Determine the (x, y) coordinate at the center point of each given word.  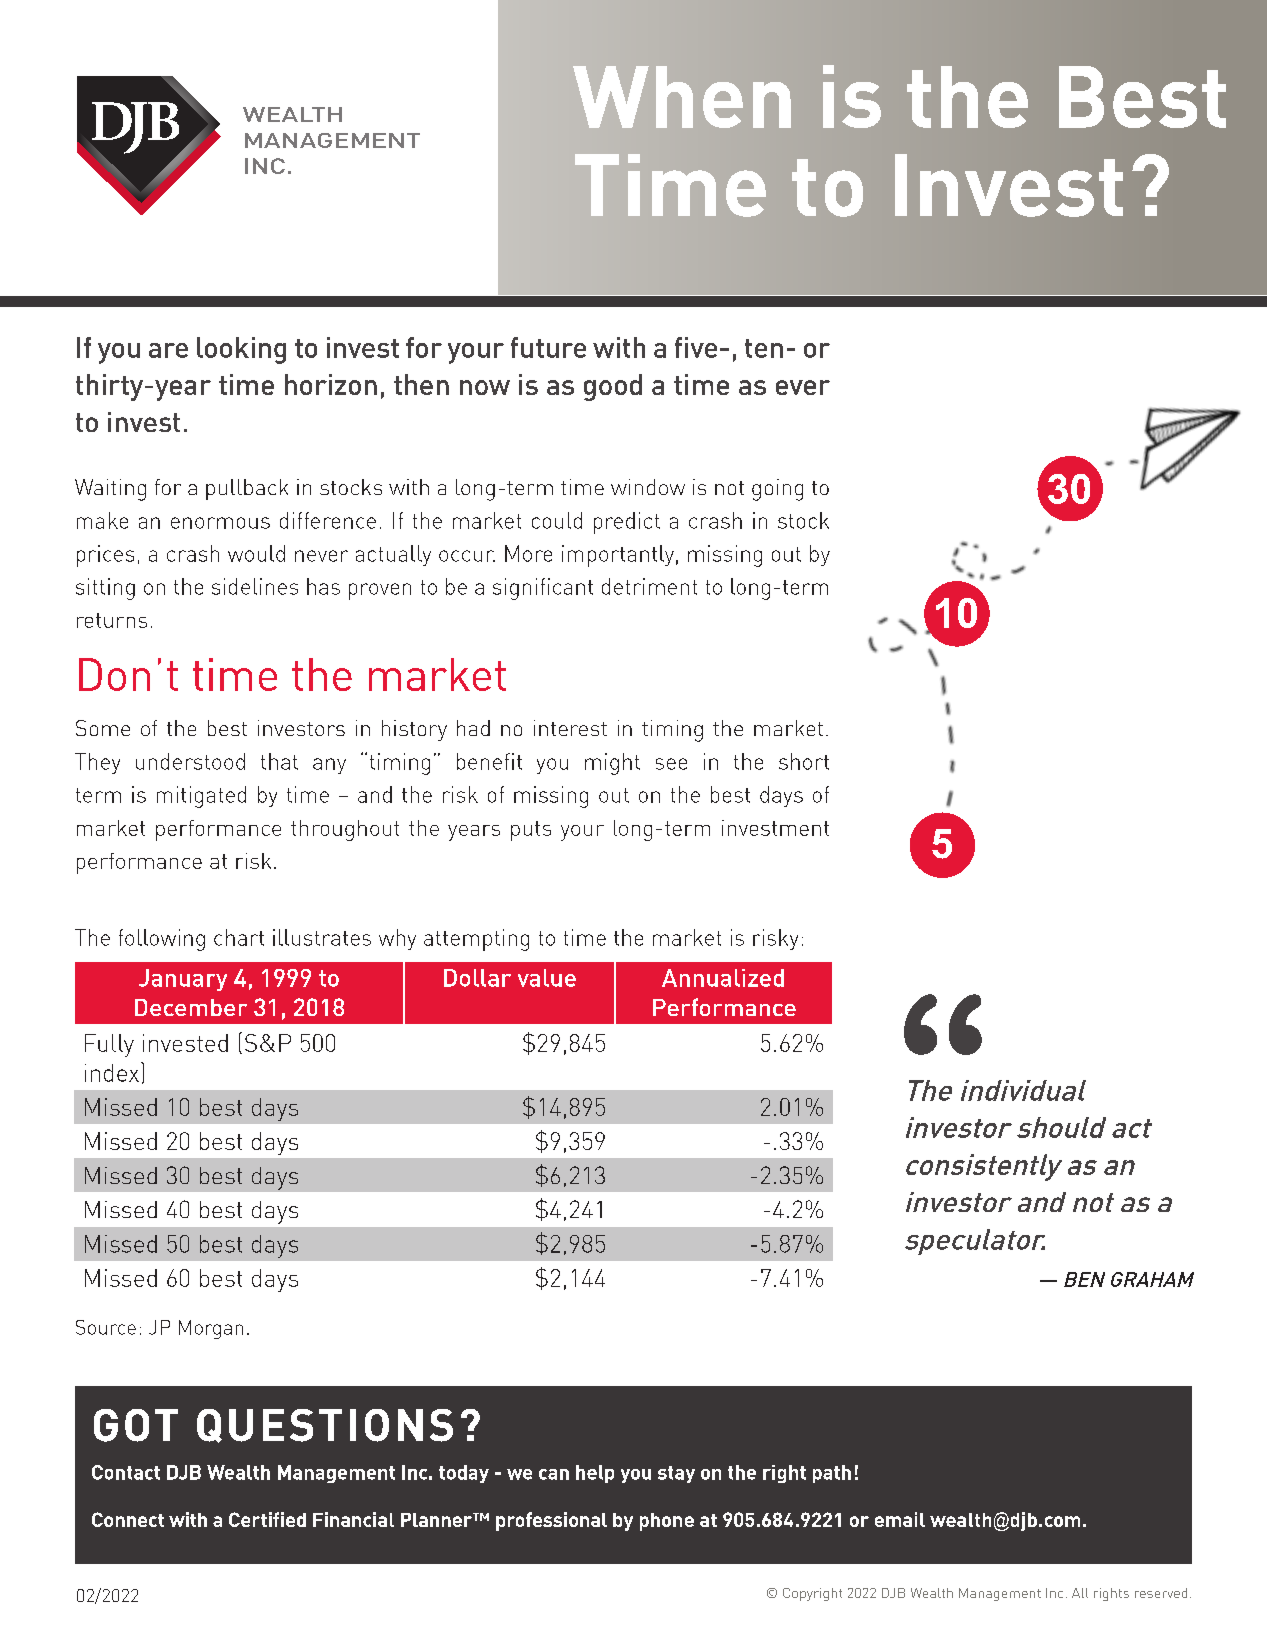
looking (241, 350)
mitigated (201, 797)
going (777, 490)
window (648, 487)
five (696, 347)
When (682, 97)
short (804, 761)
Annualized (723, 978)
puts (531, 831)
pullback (247, 489)
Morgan (211, 1329)
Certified (267, 1519)
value (547, 978)
